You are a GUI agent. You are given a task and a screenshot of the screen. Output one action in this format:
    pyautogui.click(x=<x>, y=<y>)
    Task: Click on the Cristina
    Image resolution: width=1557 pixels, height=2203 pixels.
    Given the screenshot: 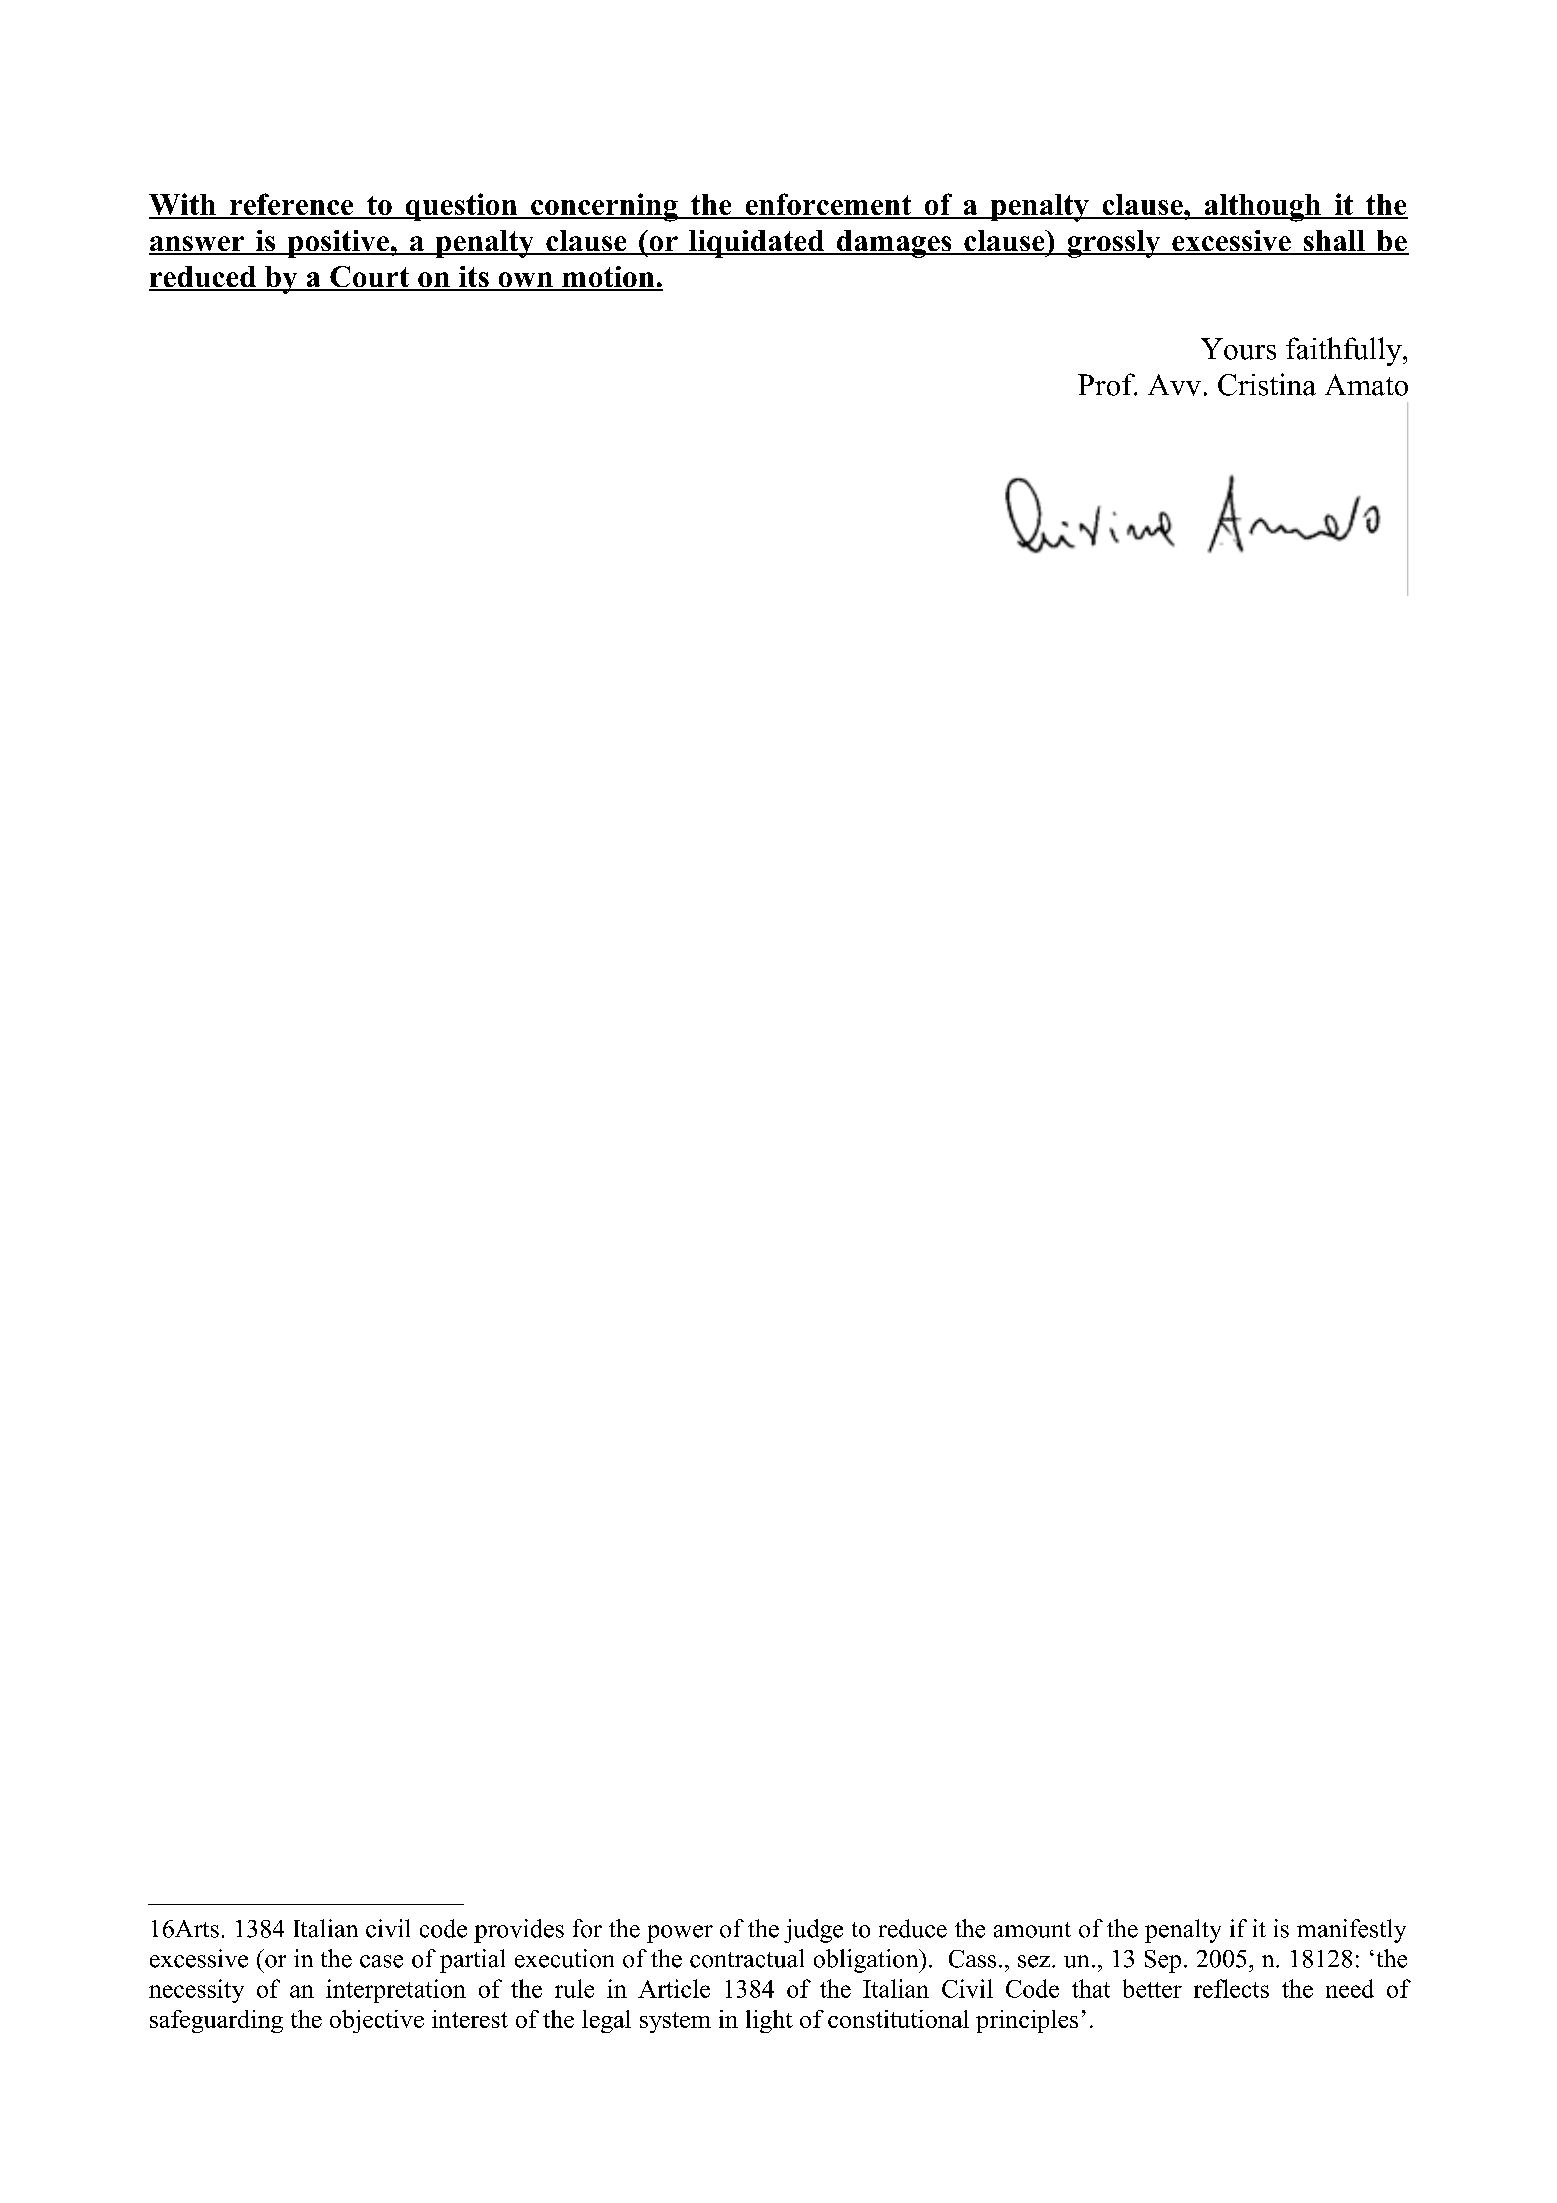 What is the action you would take?
    pyautogui.click(x=1267, y=384)
